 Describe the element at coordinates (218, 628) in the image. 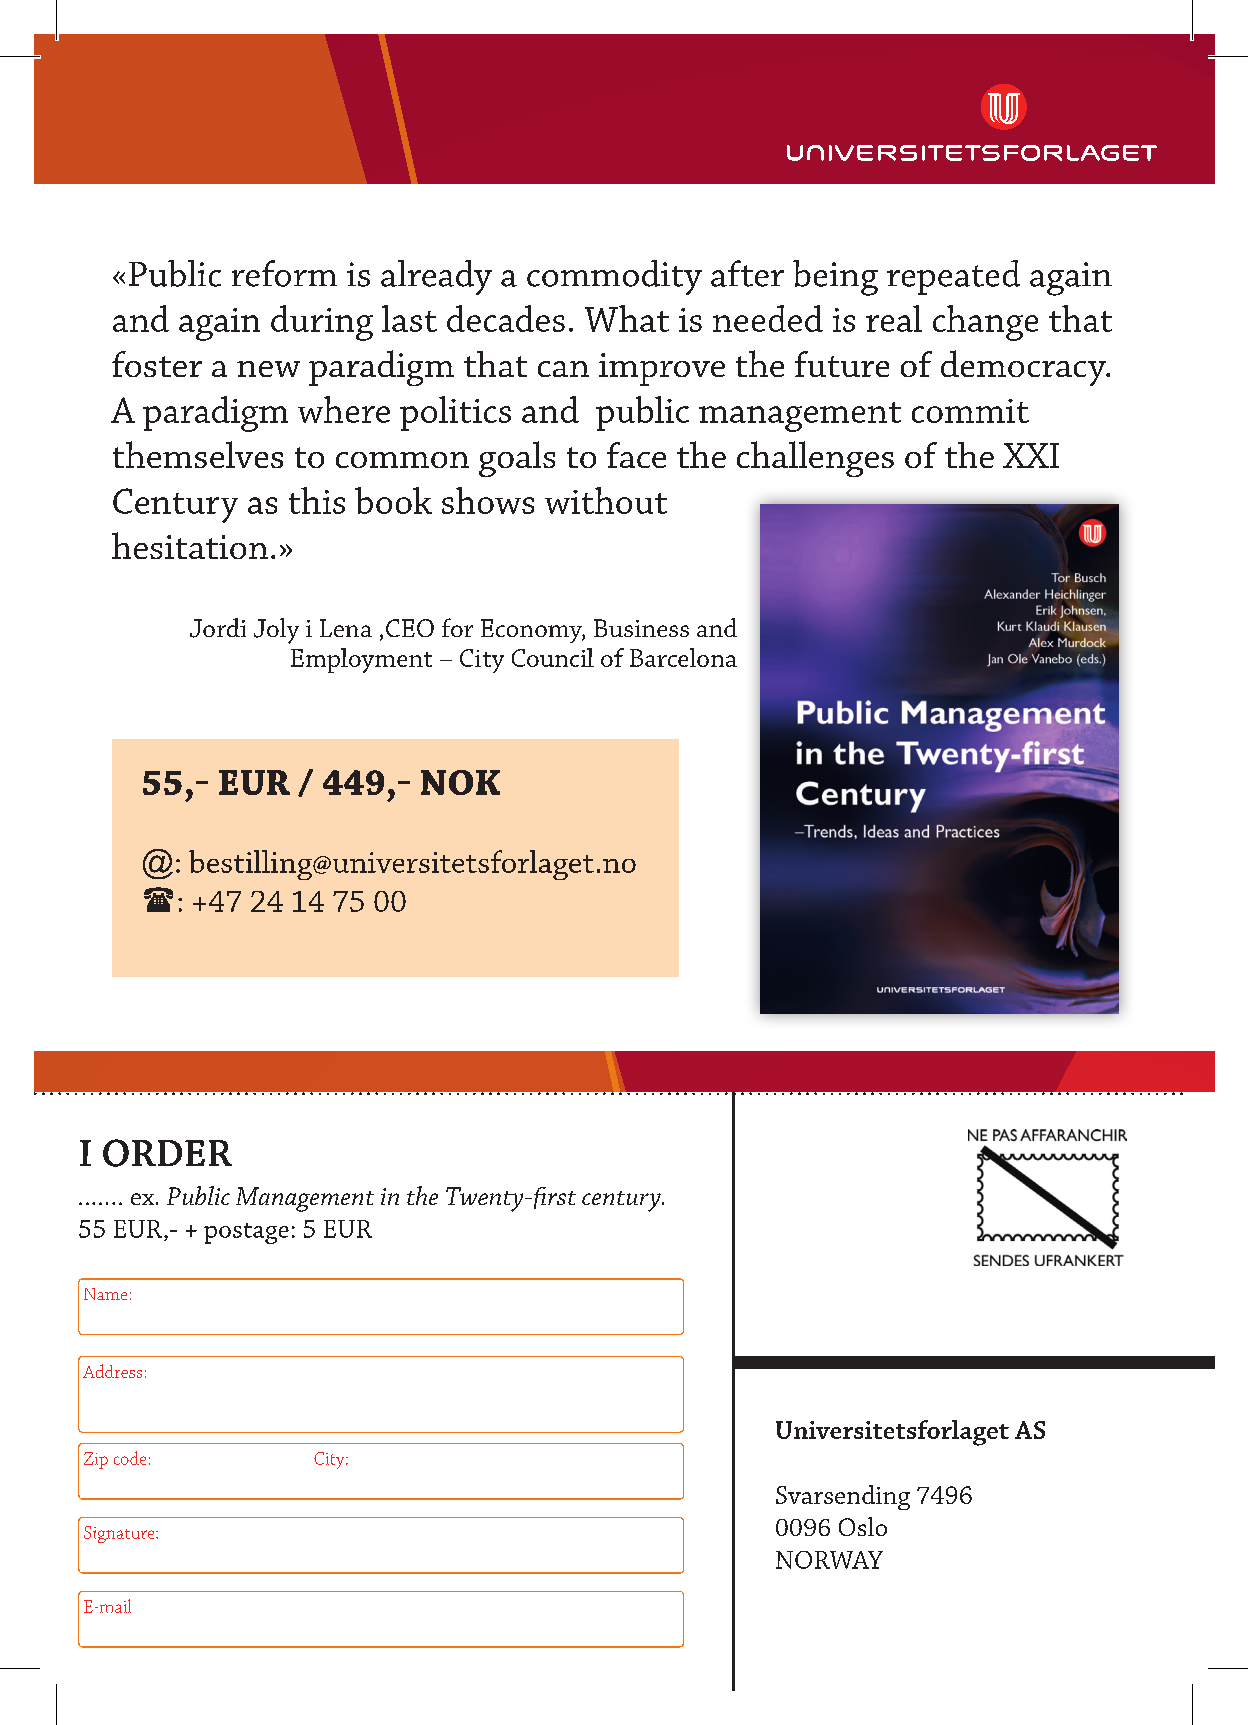

I see `Jordi` at that location.
